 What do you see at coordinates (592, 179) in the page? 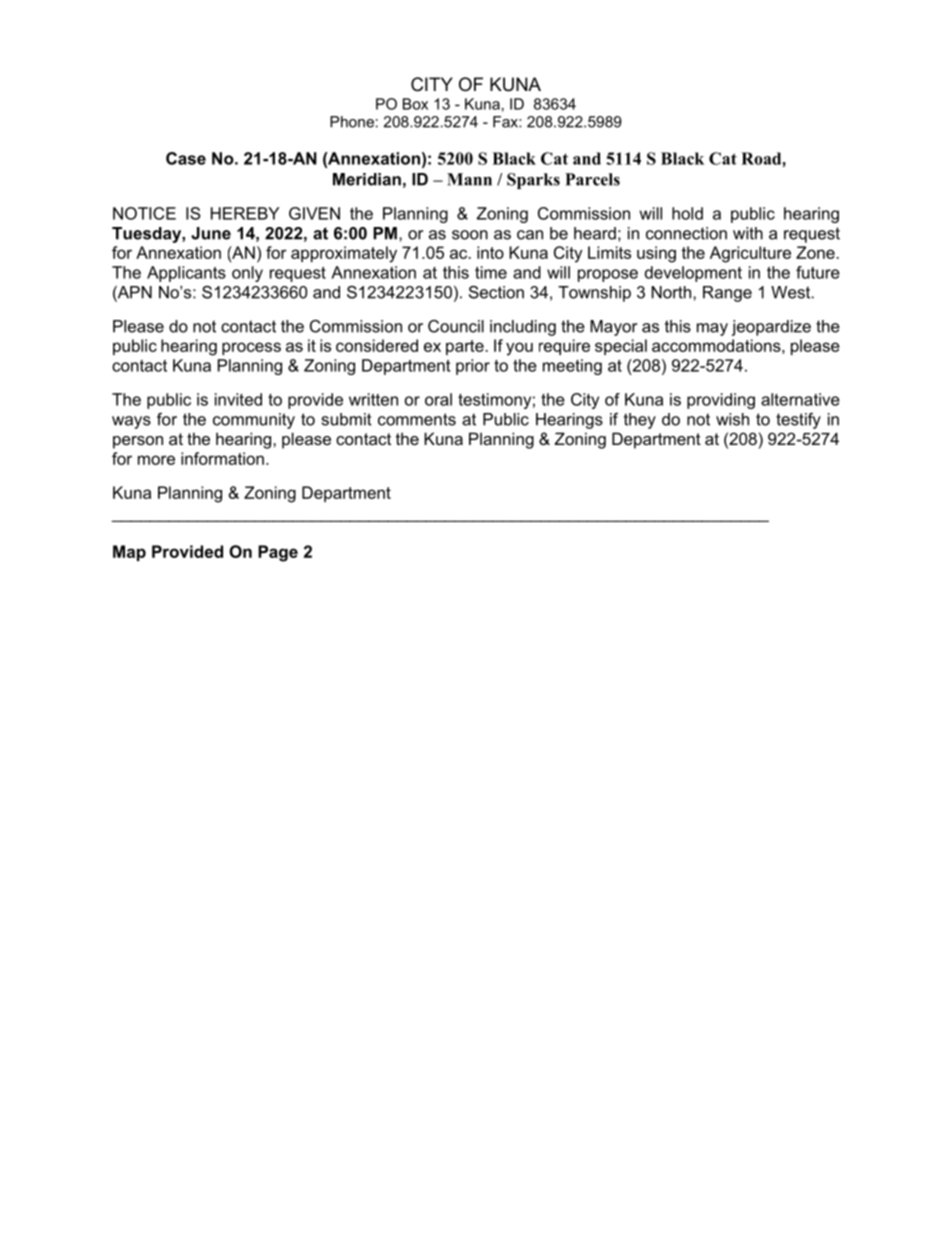
I see `Parcels` at bounding box center [592, 179].
